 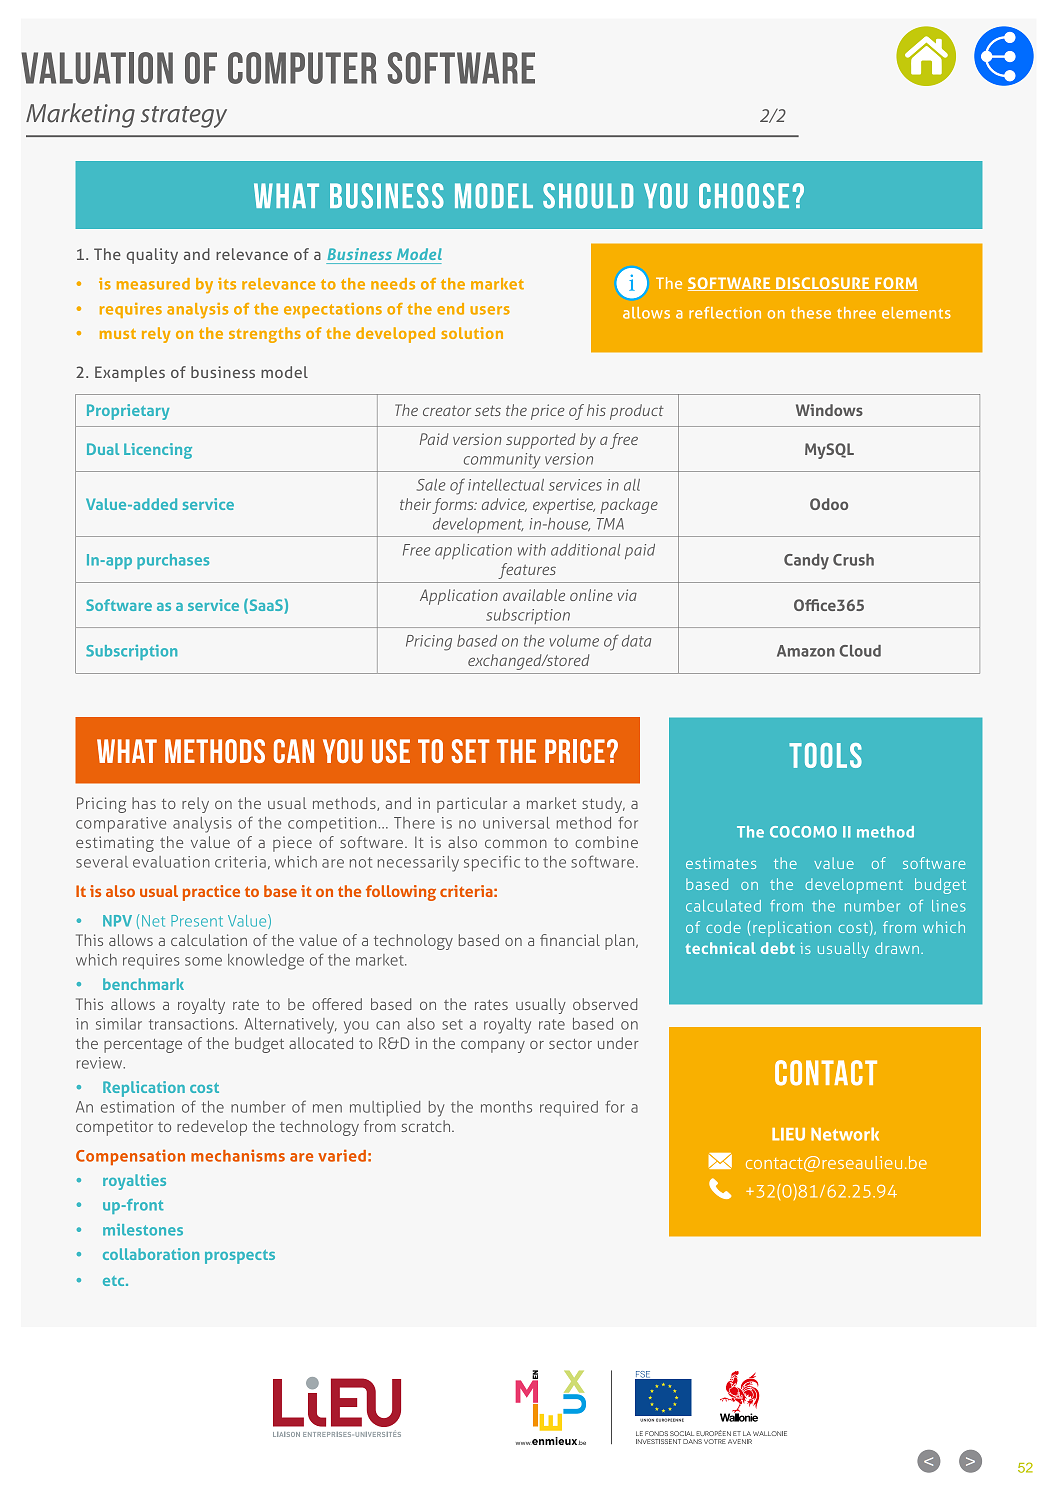 What do you see at coordinates (203, 961) in the screenshot?
I see `some` at bounding box center [203, 961].
